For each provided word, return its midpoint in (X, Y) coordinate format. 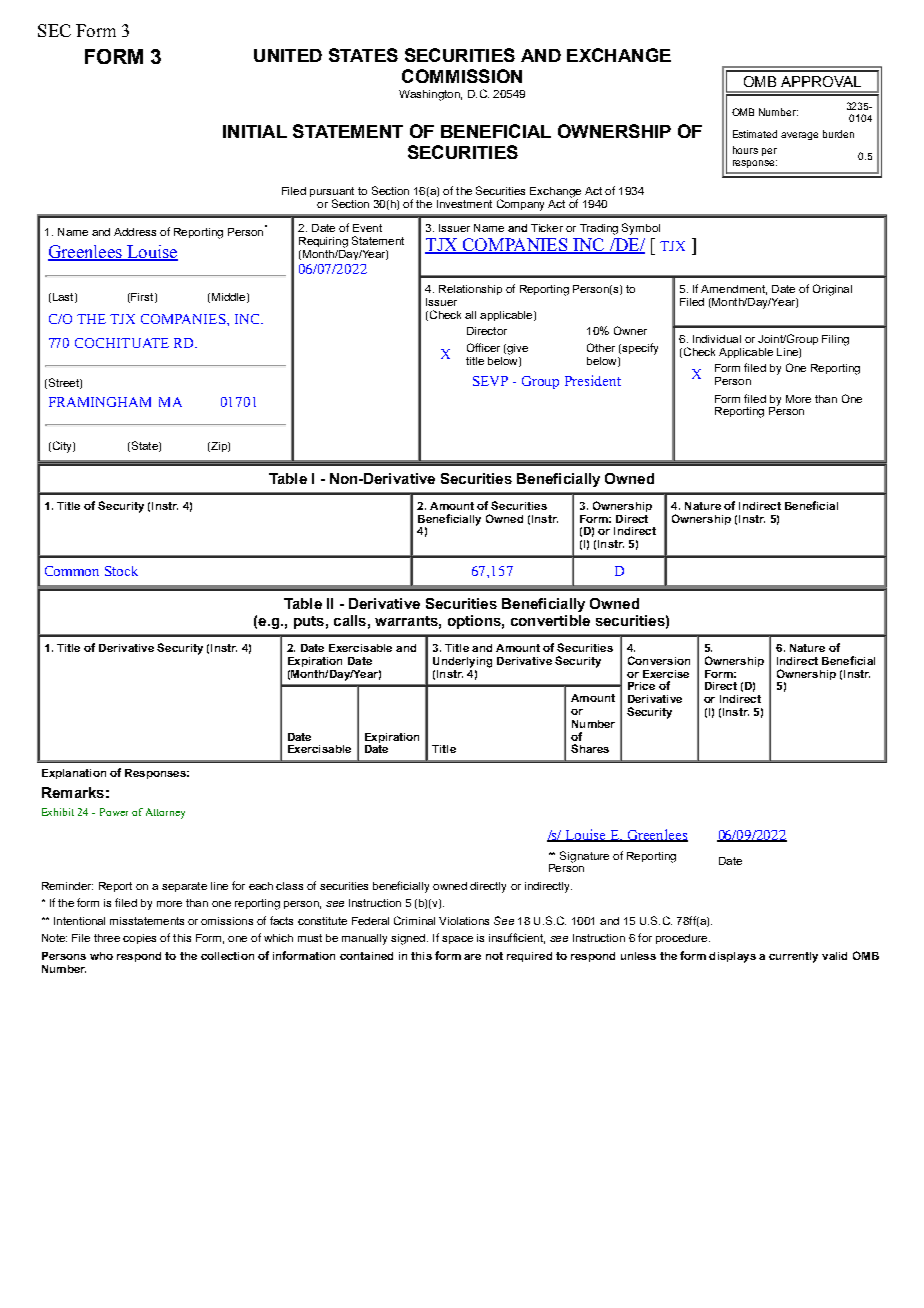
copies (139, 939)
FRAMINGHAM (100, 402)
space (457, 940)
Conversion (659, 660)
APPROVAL (821, 81)
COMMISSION (462, 76)
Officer (483, 347)
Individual (717, 339)
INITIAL (255, 131)
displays (732, 957)
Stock (121, 571)
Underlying (462, 662)
